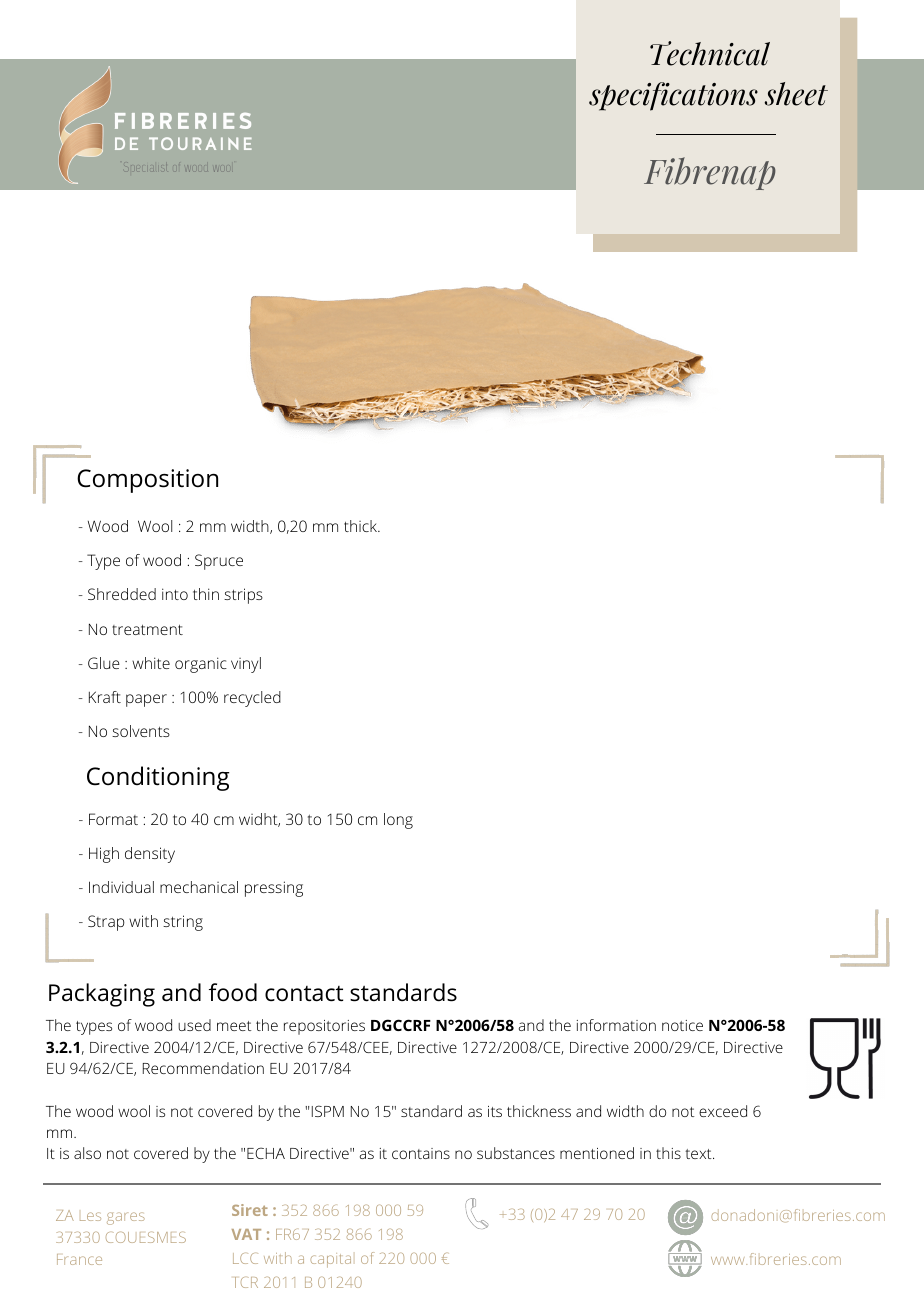  What do you see at coordinates (710, 53) in the screenshot?
I see `Technical` at bounding box center [710, 53].
